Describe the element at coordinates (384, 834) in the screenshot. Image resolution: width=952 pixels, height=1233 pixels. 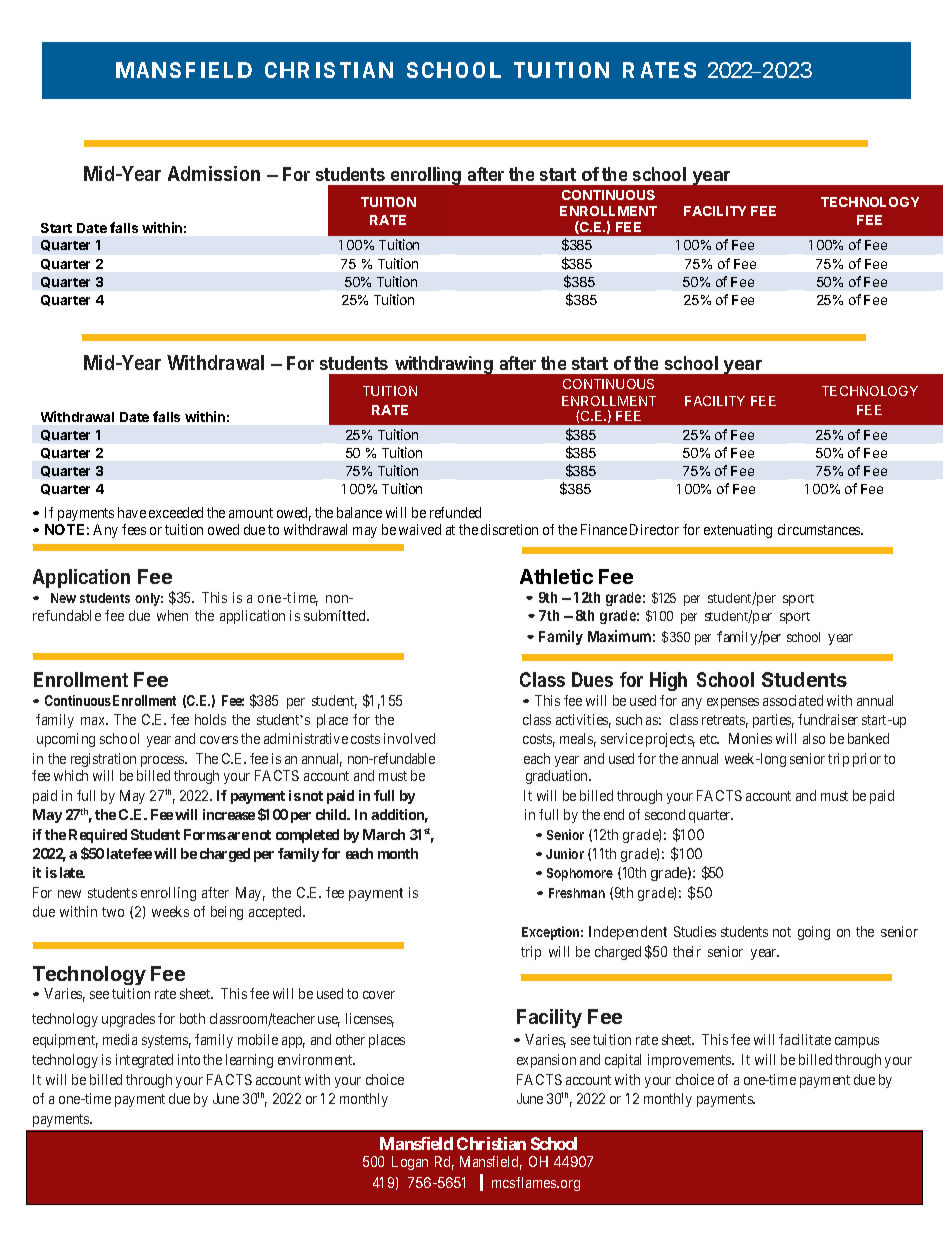
I see `March` at that location.
